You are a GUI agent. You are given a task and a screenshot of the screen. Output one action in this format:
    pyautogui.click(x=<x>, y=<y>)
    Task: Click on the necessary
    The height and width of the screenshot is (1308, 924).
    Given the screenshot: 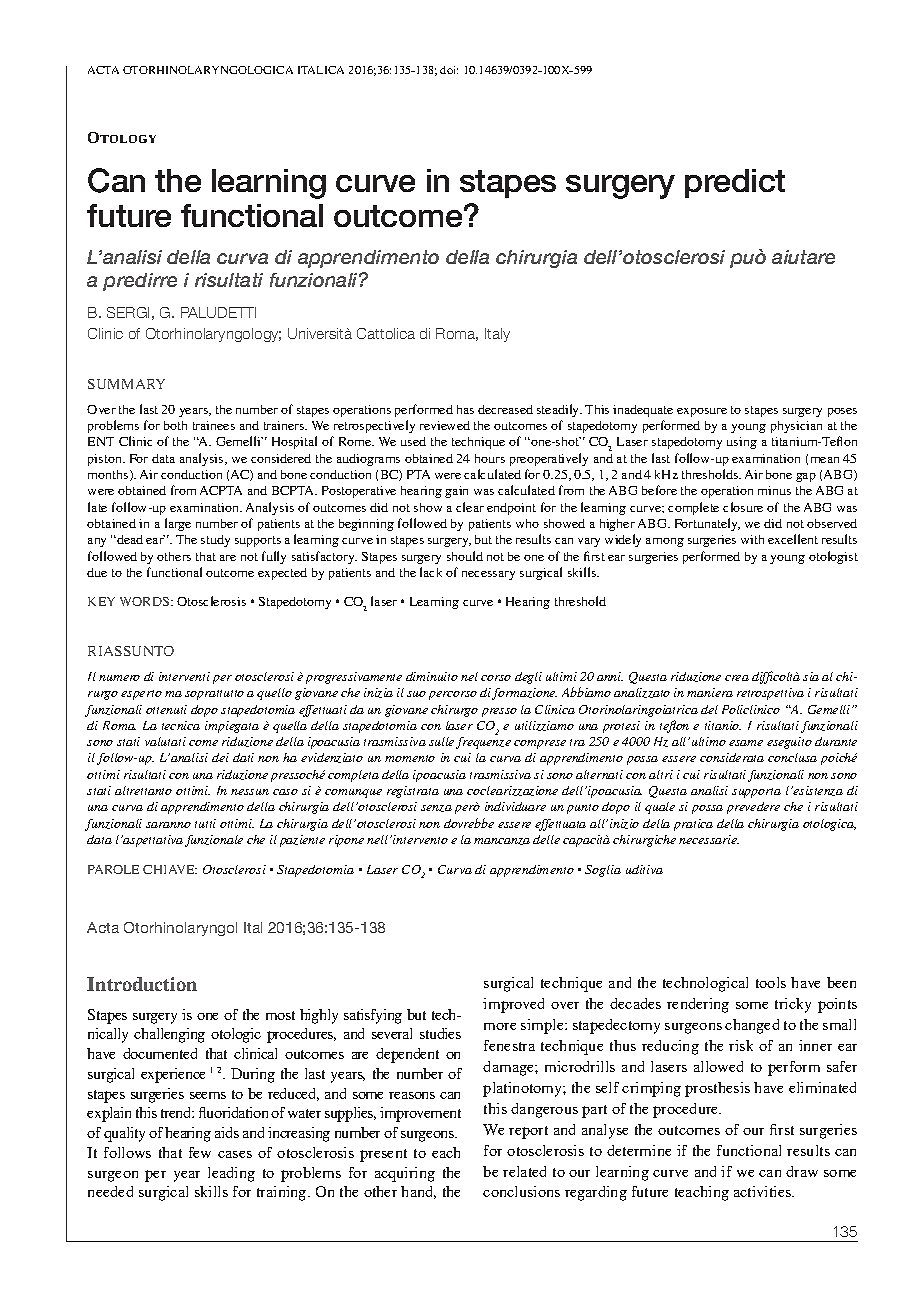 What is the action you would take?
    pyautogui.click(x=488, y=575)
